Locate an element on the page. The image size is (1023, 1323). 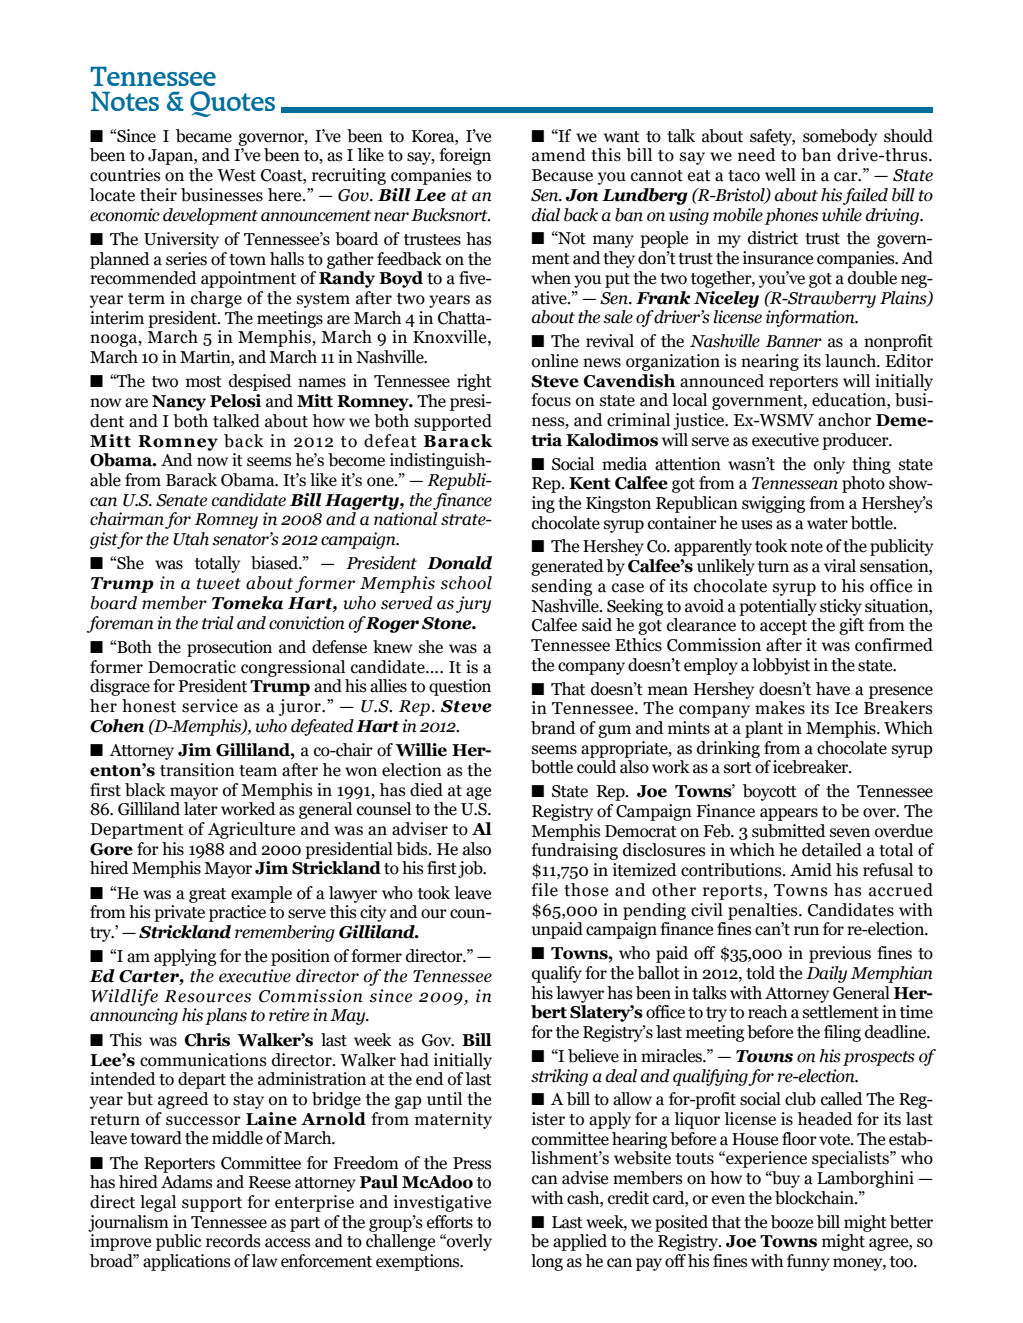
have is located at coordinates (833, 689).
